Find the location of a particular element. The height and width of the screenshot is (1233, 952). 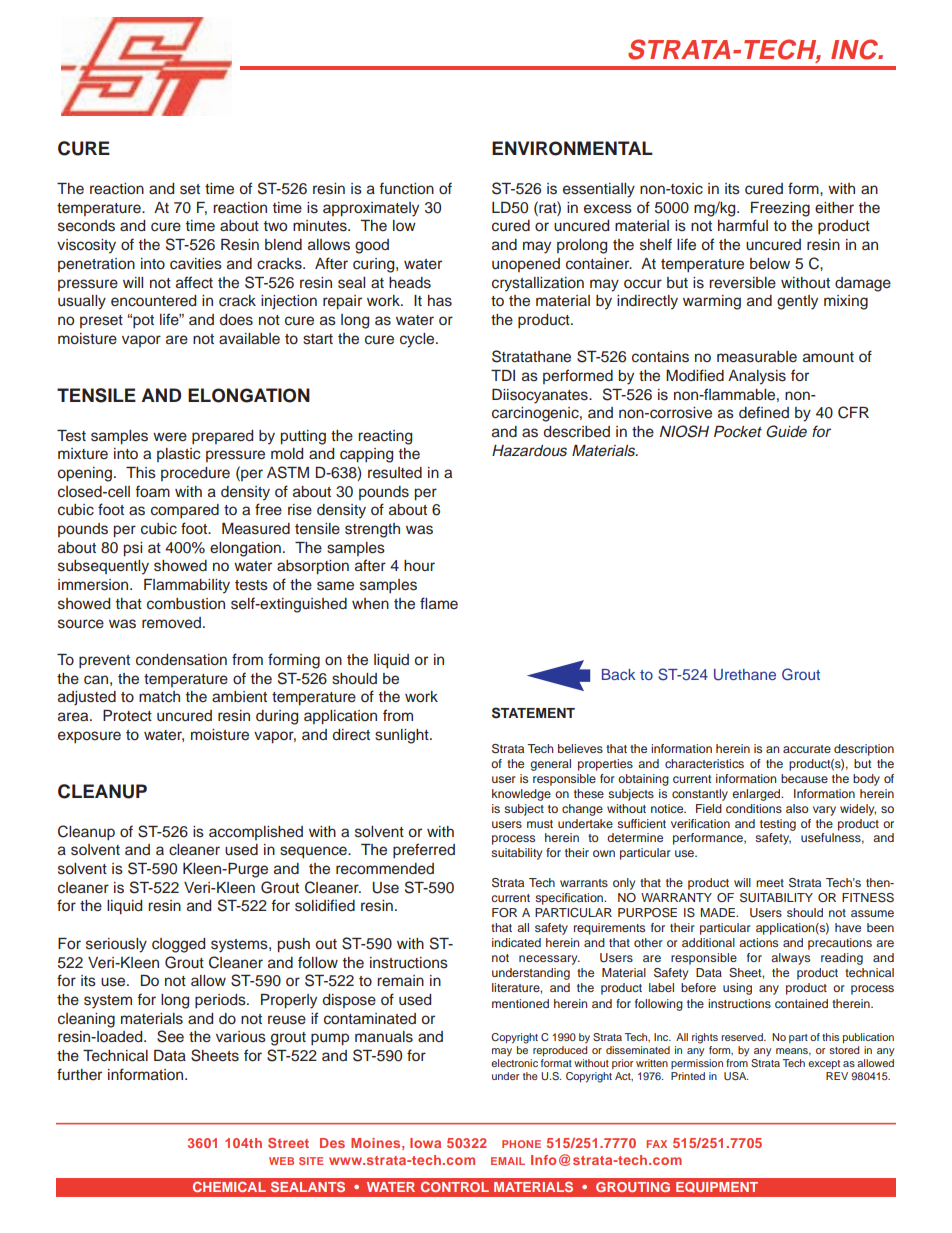

compared is located at coordinates (185, 511).
